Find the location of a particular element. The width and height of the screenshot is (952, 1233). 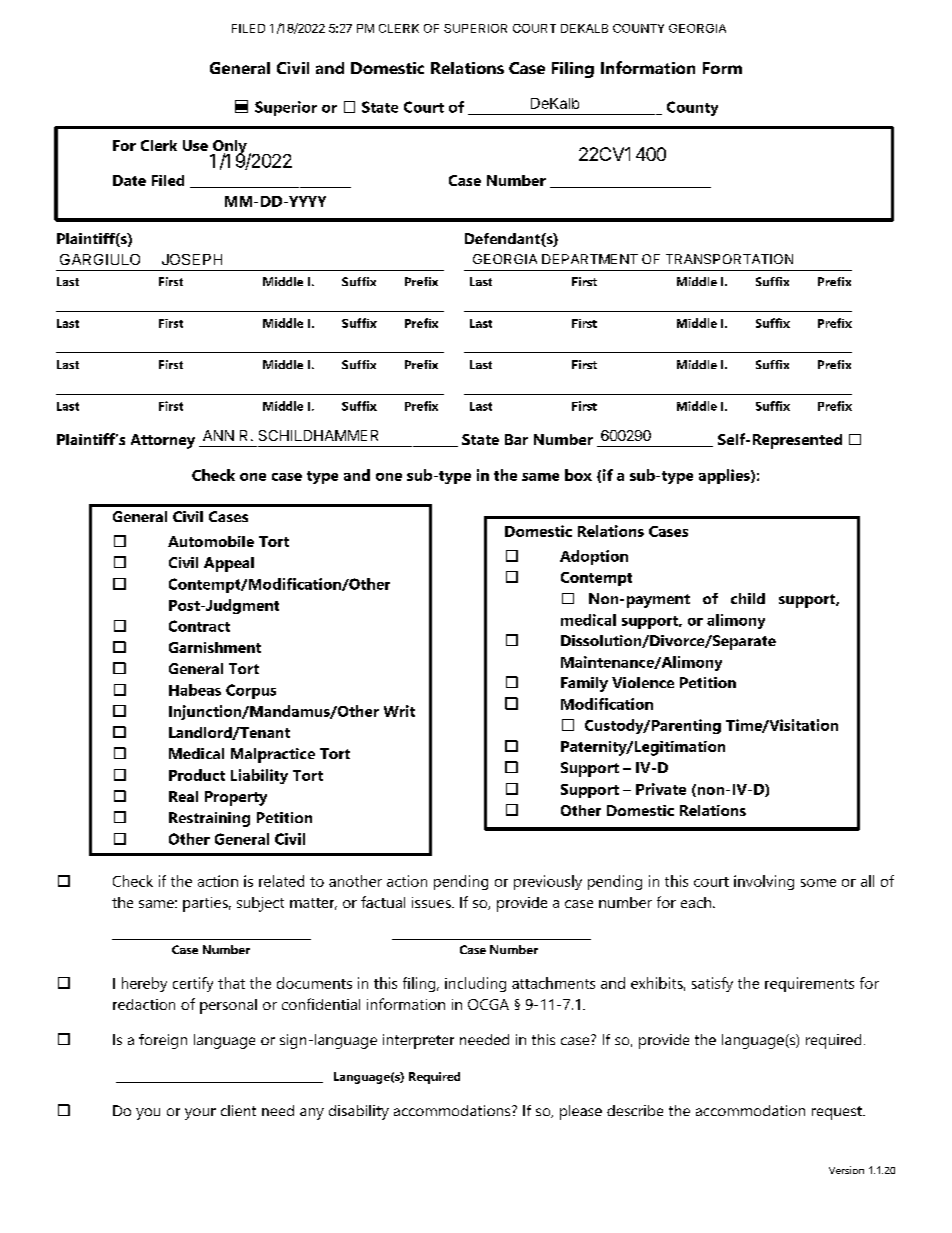

Only is located at coordinates (229, 148).
